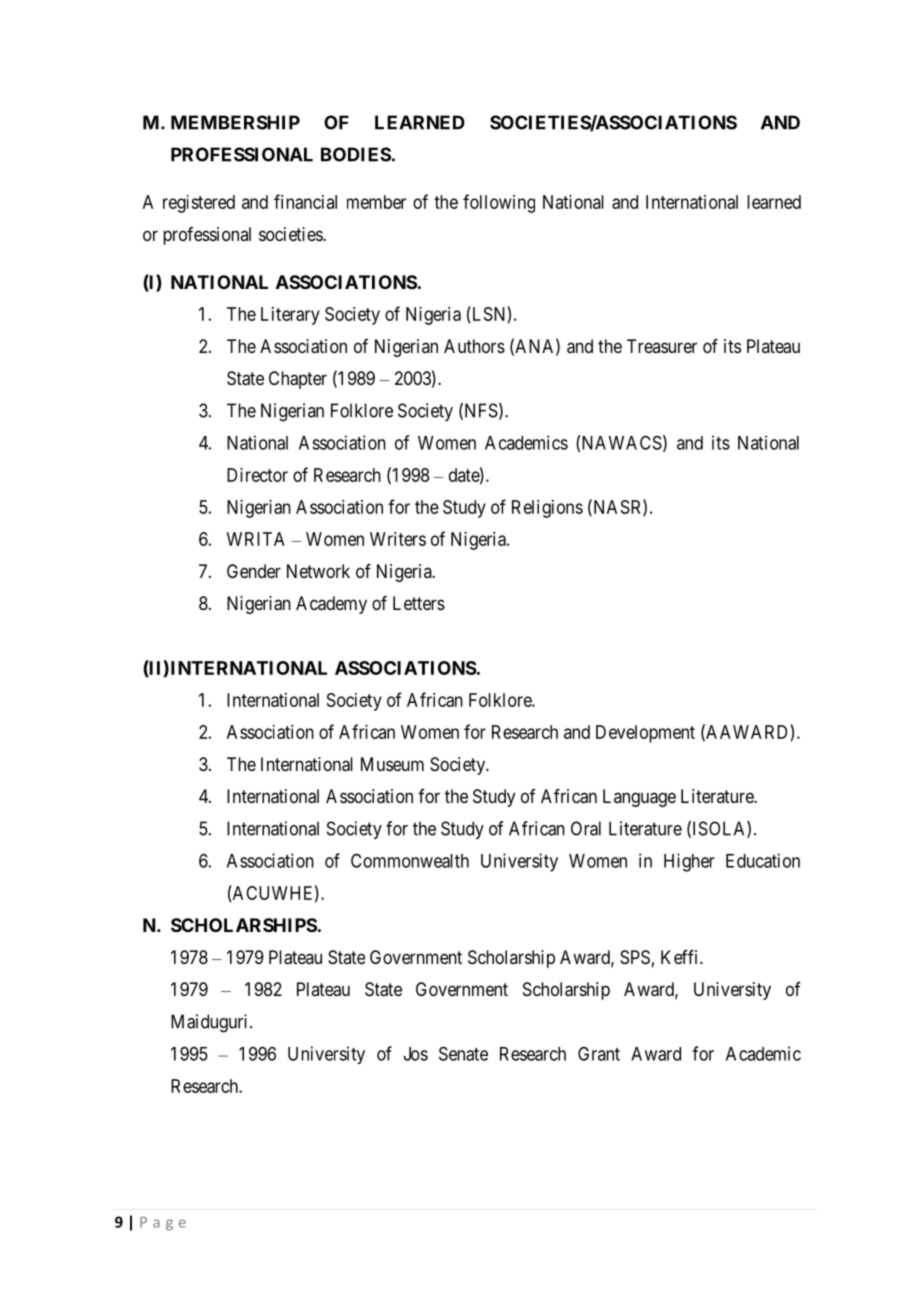  Describe the element at coordinates (416, 1054) in the document. I see `Jos` at that location.
